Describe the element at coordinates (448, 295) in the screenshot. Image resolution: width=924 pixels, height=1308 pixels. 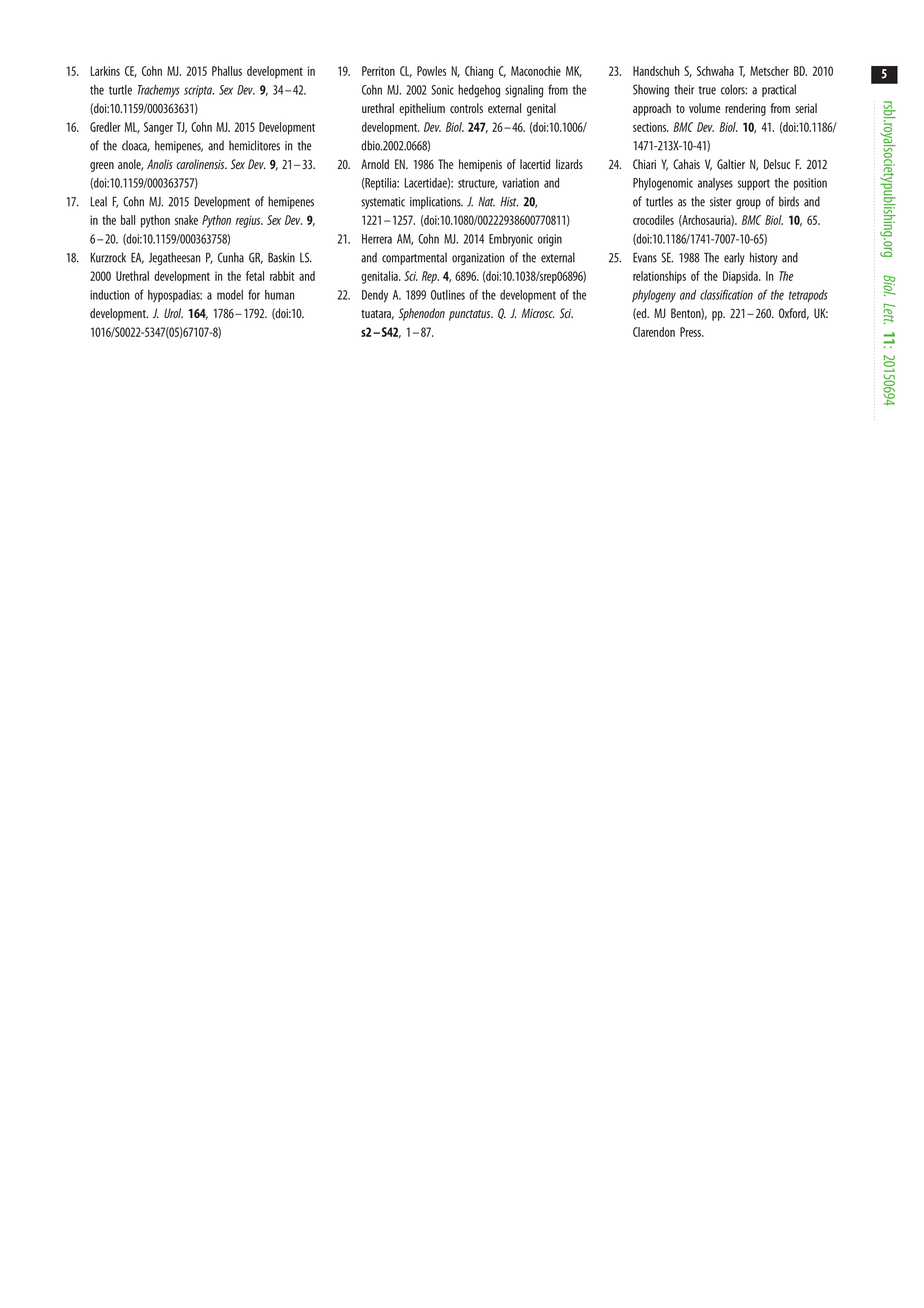
I see `Outlines` at that location.
